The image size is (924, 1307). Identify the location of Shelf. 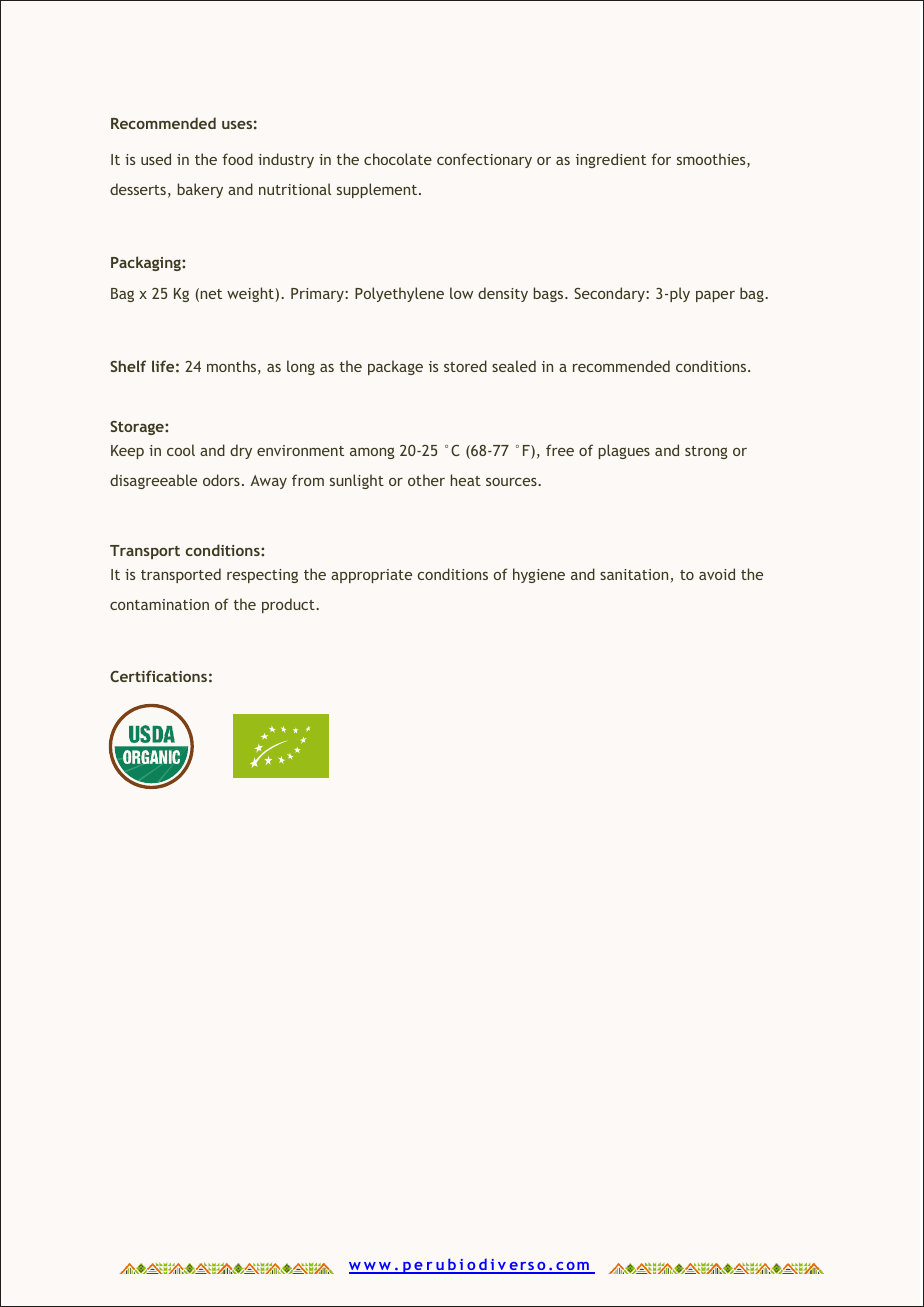
(128, 366).
